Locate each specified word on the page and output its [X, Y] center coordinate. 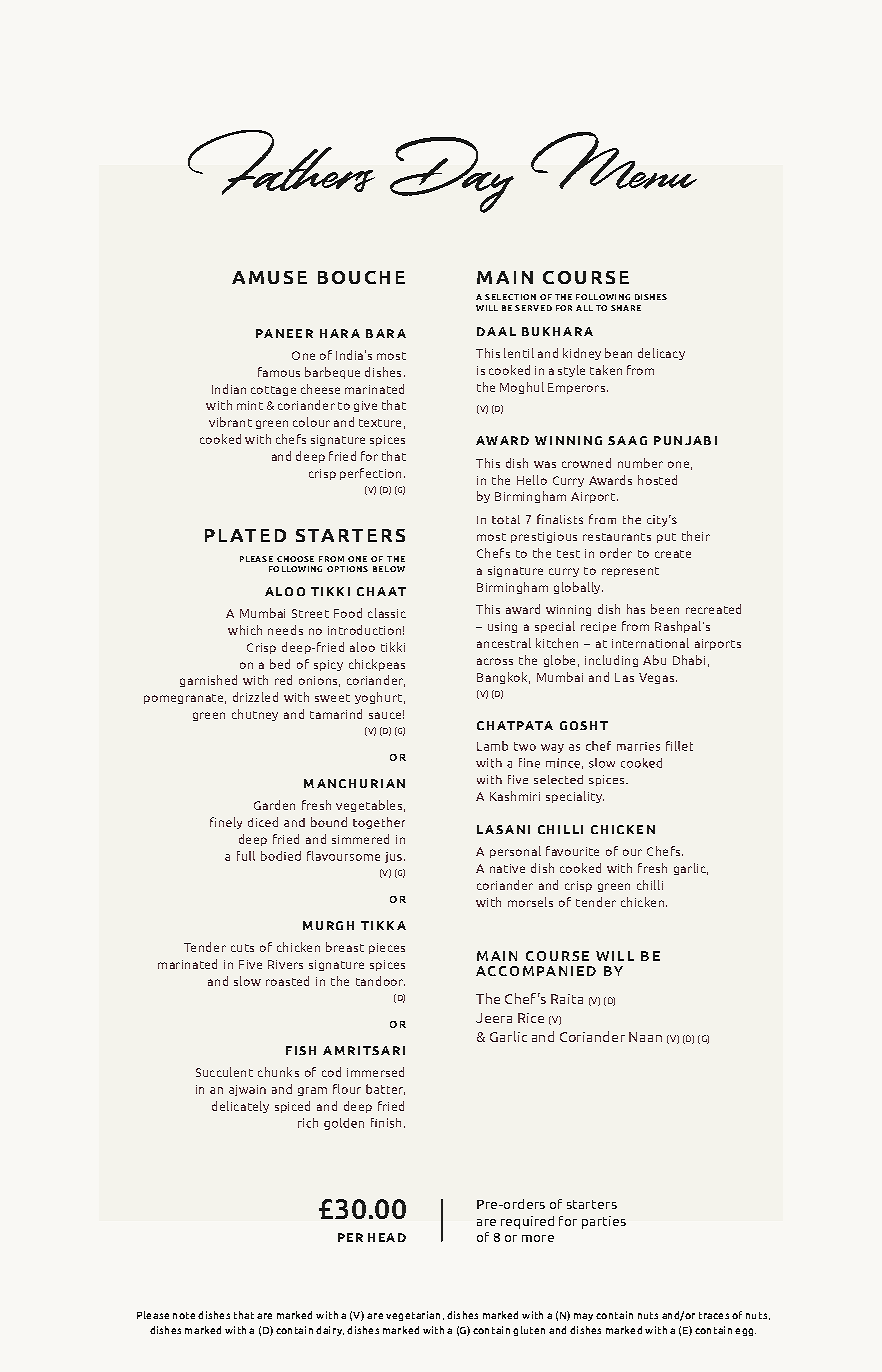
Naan [645, 1037]
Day [452, 175]
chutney [255, 715]
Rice [531, 1018]
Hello [532, 480]
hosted [657, 480]
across [495, 661]
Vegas [656, 678]
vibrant [230, 422]
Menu [614, 160]
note [184, 1315]
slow [247, 981]
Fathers [281, 162]
